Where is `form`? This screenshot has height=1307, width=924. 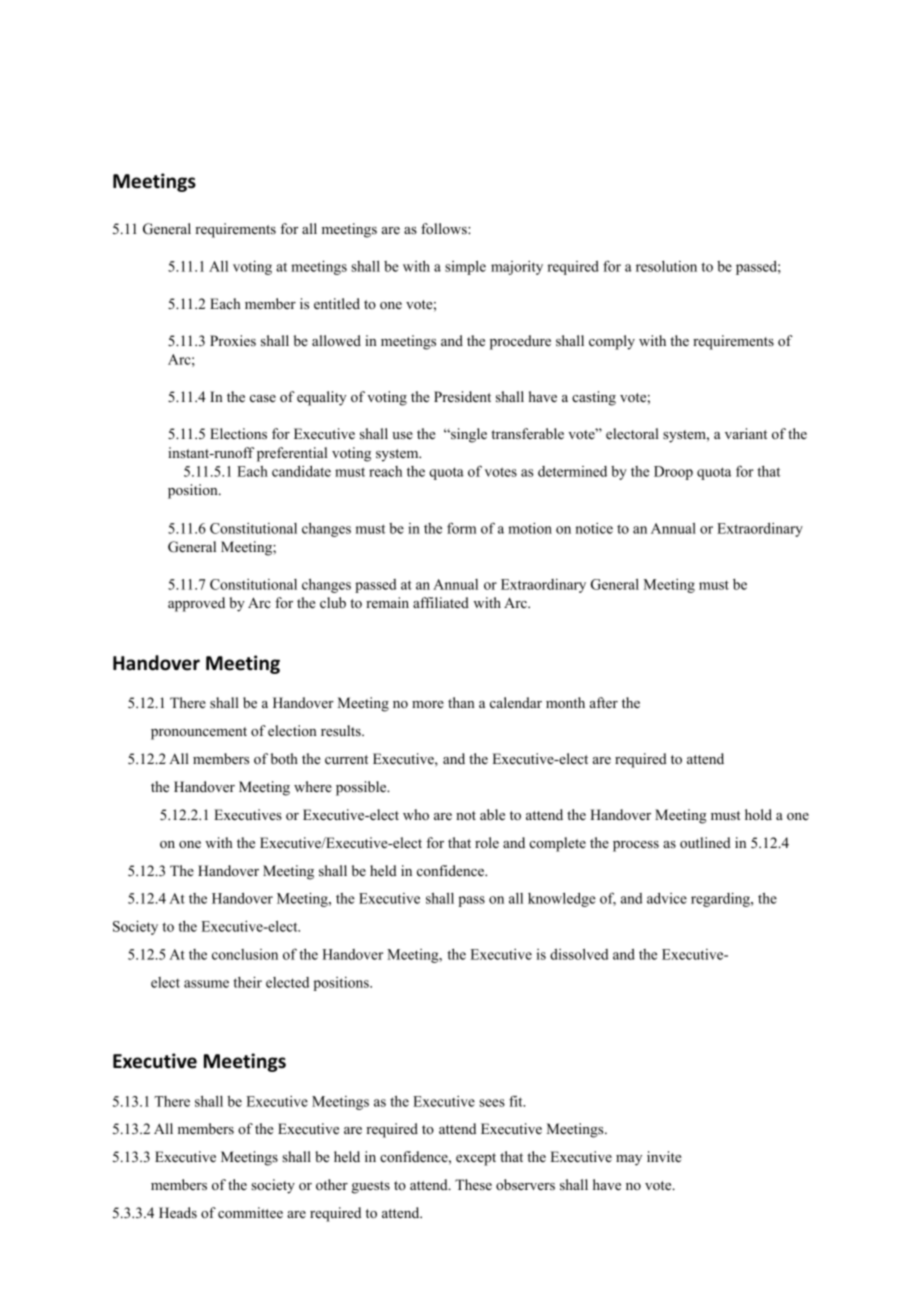 form is located at coordinates (461, 528).
